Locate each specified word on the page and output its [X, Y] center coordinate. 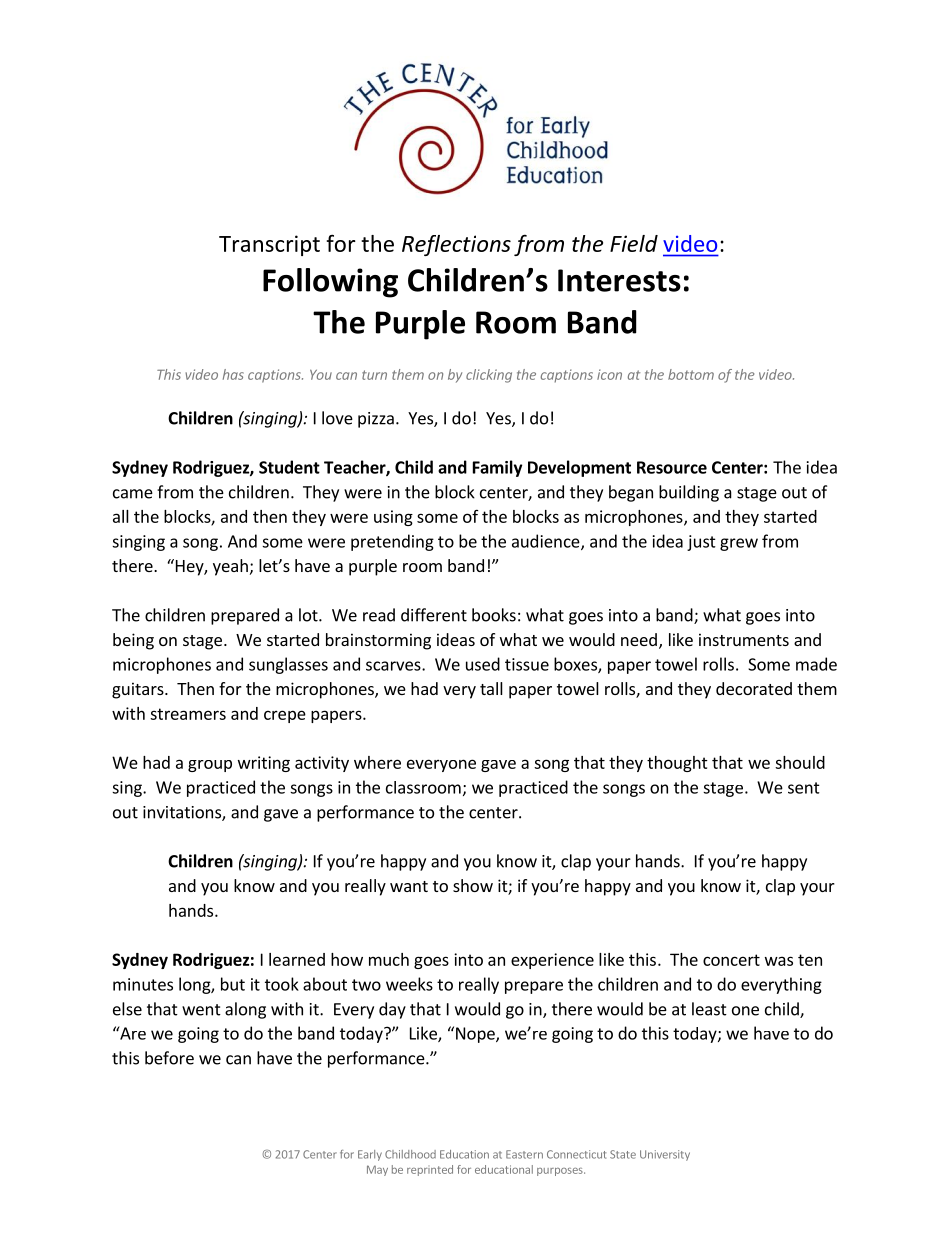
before [169, 1058]
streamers [188, 714]
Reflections [456, 245]
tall [491, 688]
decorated [754, 688]
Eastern [524, 1154]
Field [634, 243]
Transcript [269, 245]
